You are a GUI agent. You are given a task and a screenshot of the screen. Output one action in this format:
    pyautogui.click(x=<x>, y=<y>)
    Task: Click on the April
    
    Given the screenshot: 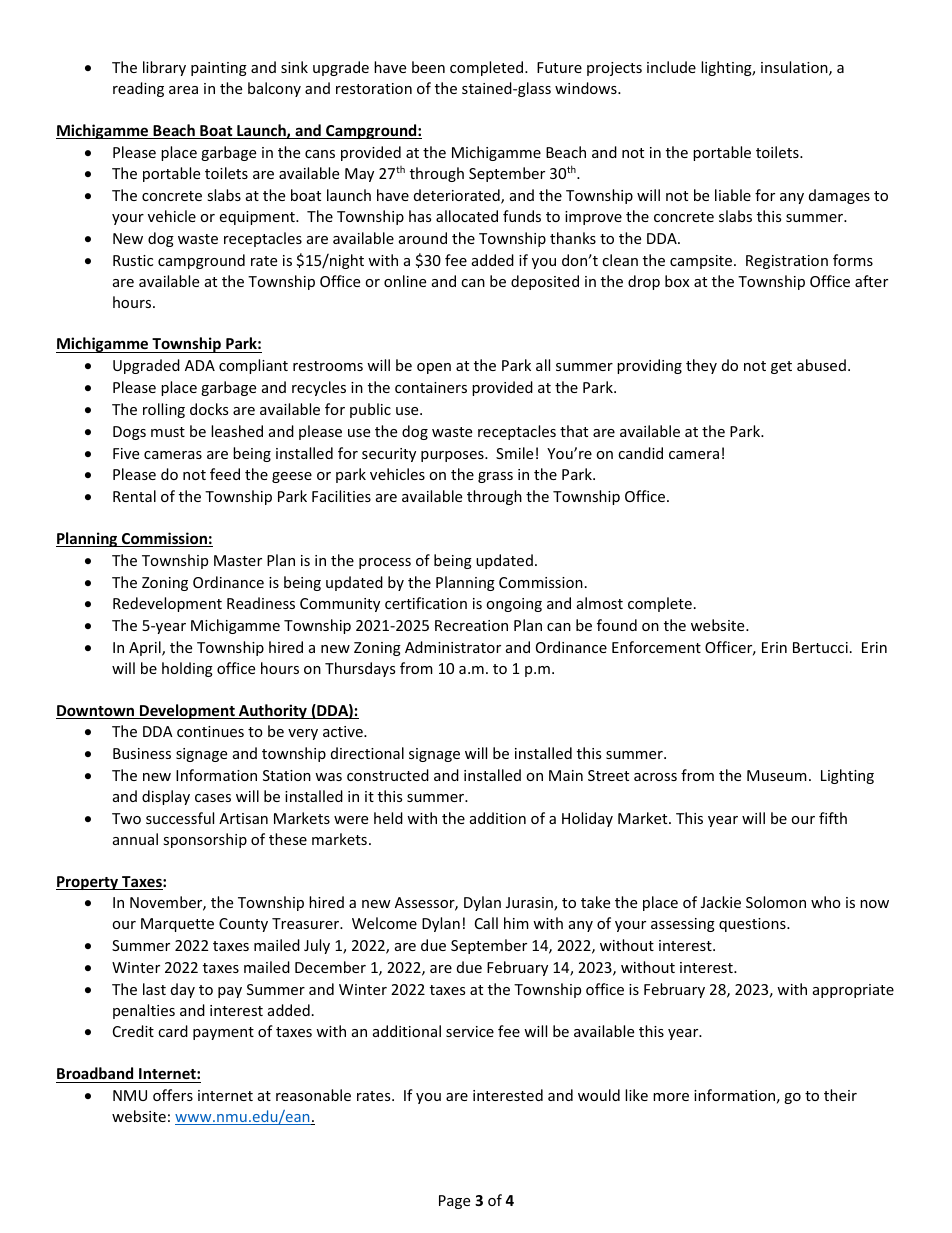 What is the action you would take?
    pyautogui.click(x=146, y=648)
